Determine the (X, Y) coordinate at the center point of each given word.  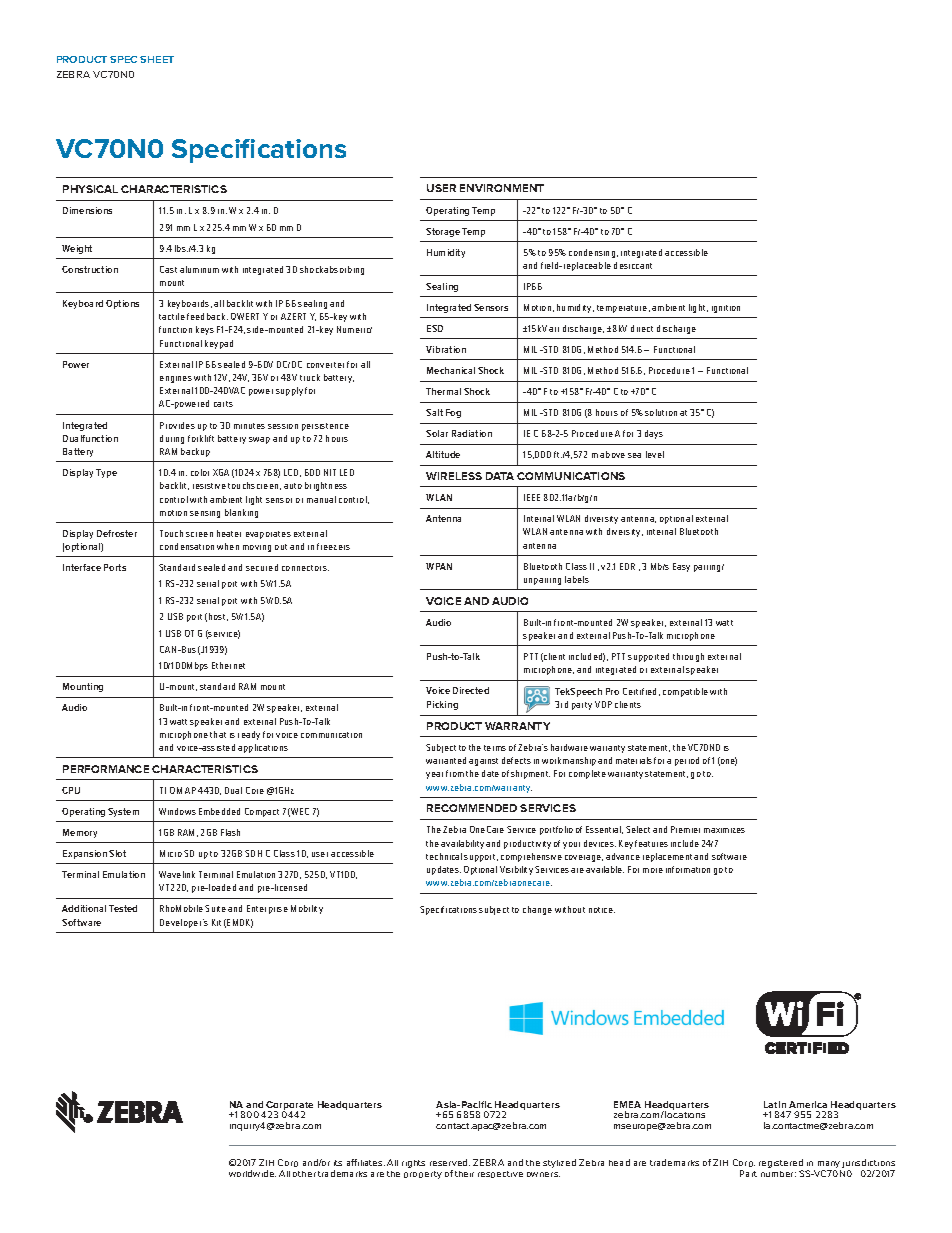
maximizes (724, 830)
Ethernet (228, 665)
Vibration (446, 349)
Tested (123, 908)
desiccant (633, 265)
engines (176, 379)
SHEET (157, 59)
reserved (450, 1162)
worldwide (252, 1173)
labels (577, 579)
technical (444, 856)
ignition (726, 309)
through (688, 657)
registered (781, 1165)
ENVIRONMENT (502, 188)
